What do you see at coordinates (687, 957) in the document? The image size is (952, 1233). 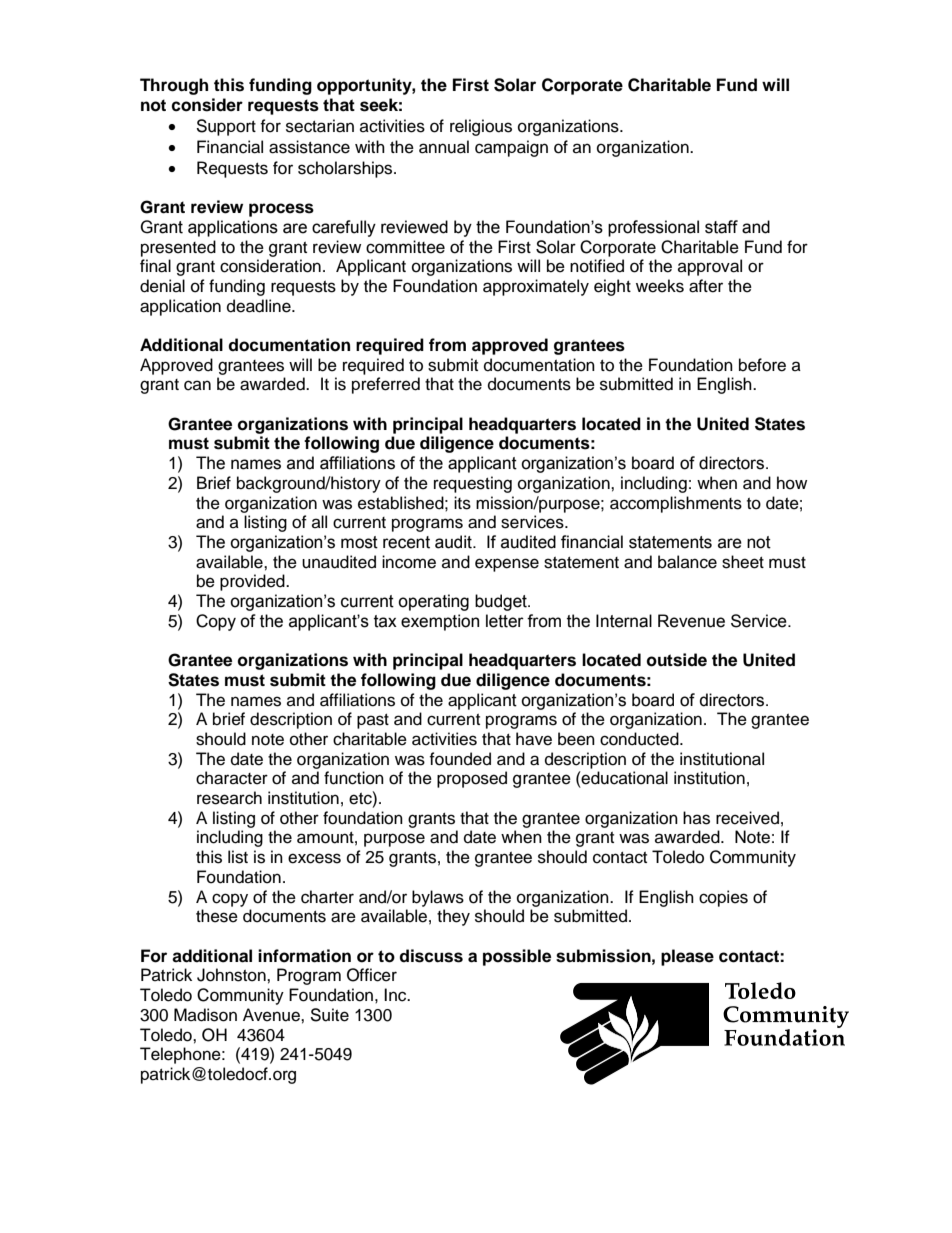 I see `please` at bounding box center [687, 957].
